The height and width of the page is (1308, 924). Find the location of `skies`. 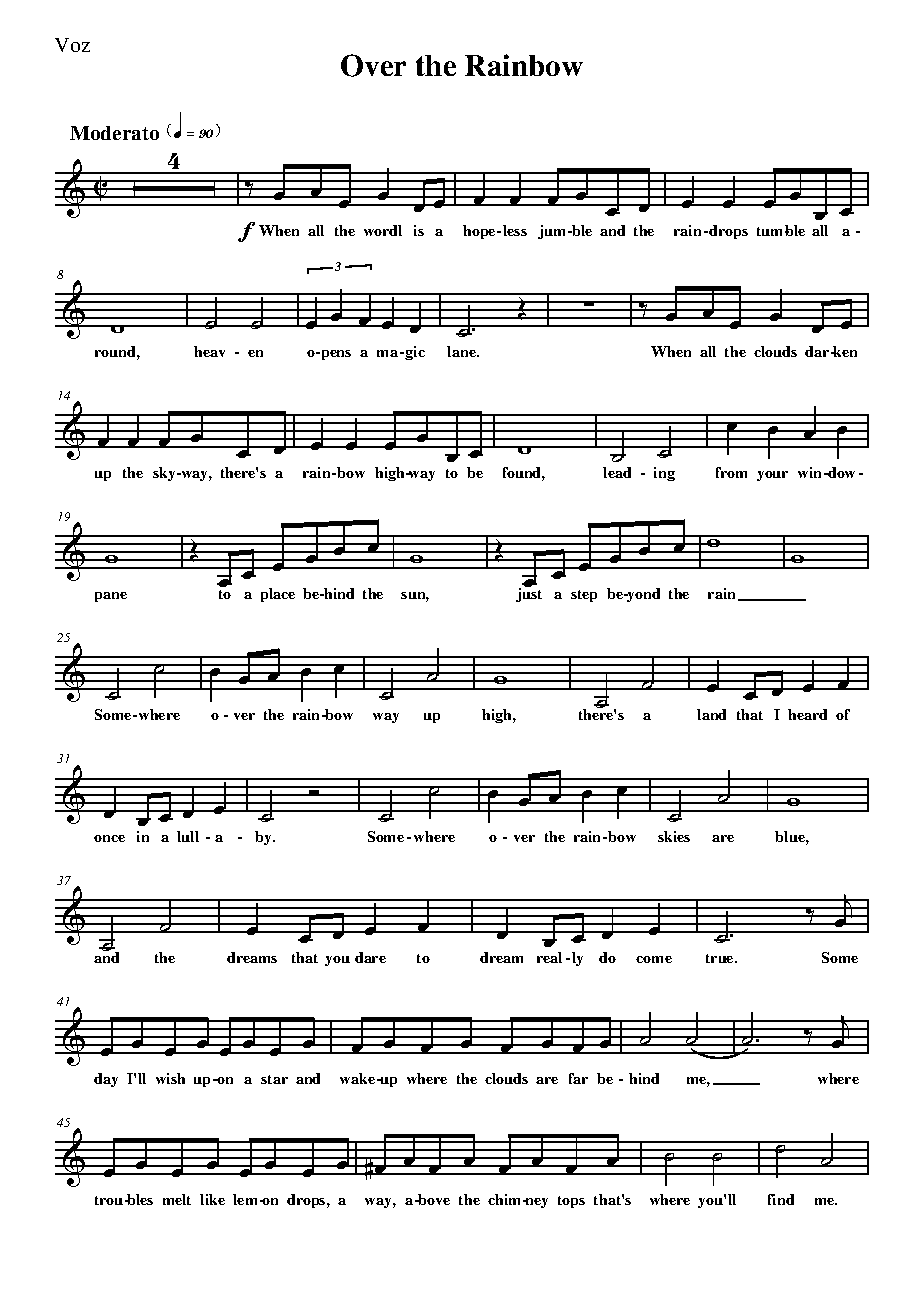

skies is located at coordinates (674, 836).
